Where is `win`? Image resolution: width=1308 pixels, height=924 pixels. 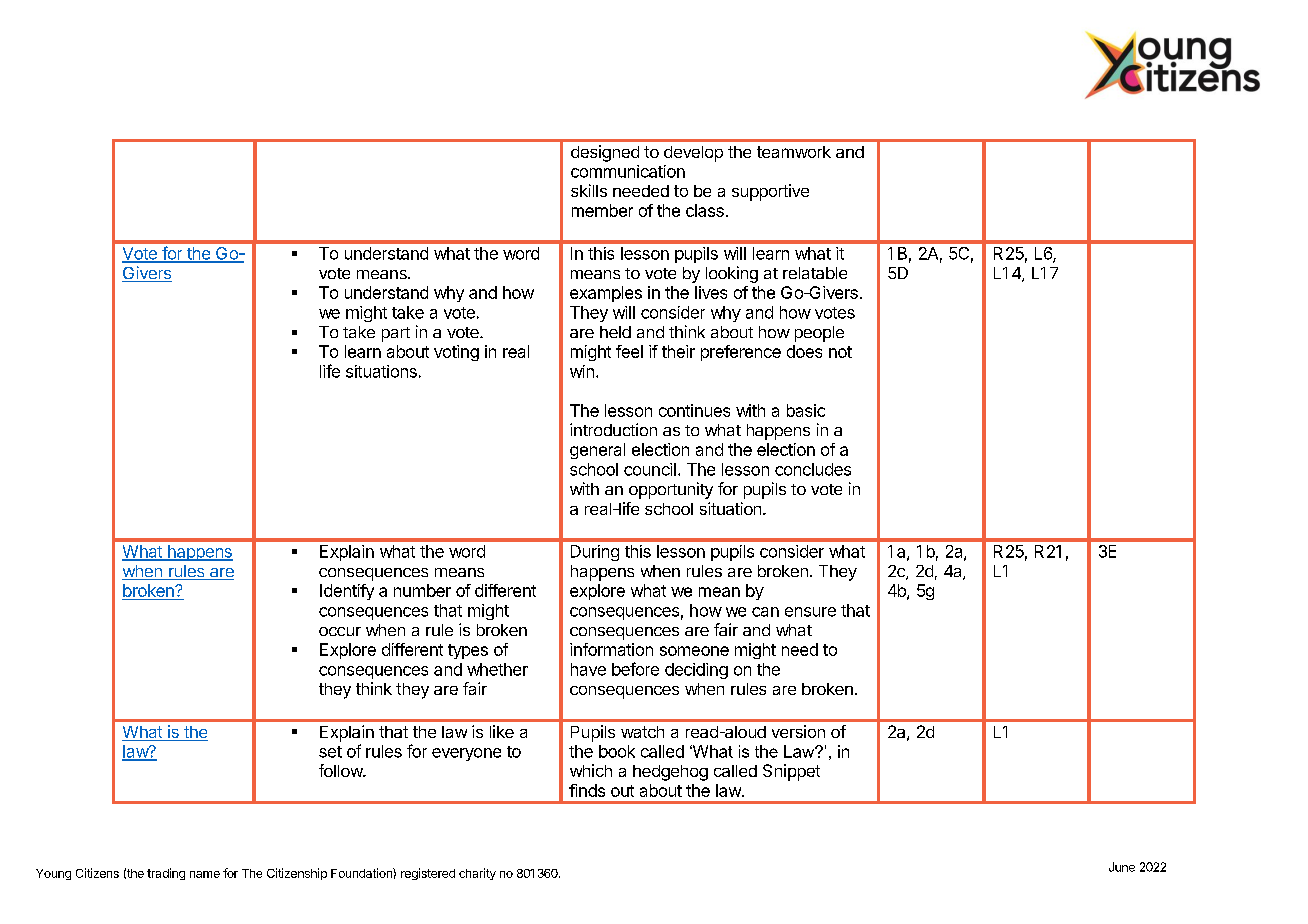
win is located at coordinates (582, 371).
